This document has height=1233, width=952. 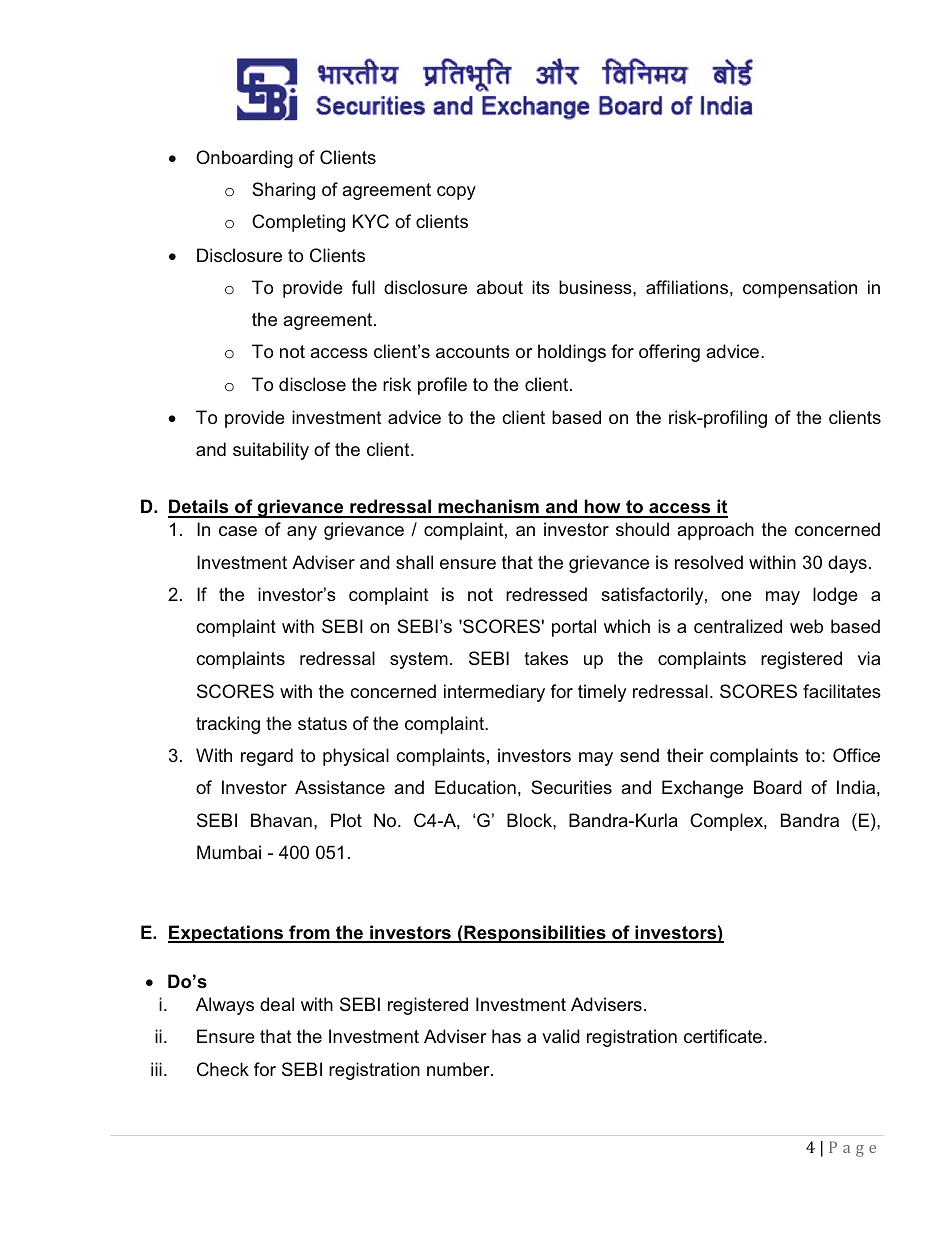 I want to click on Check, so click(x=223, y=1069).
